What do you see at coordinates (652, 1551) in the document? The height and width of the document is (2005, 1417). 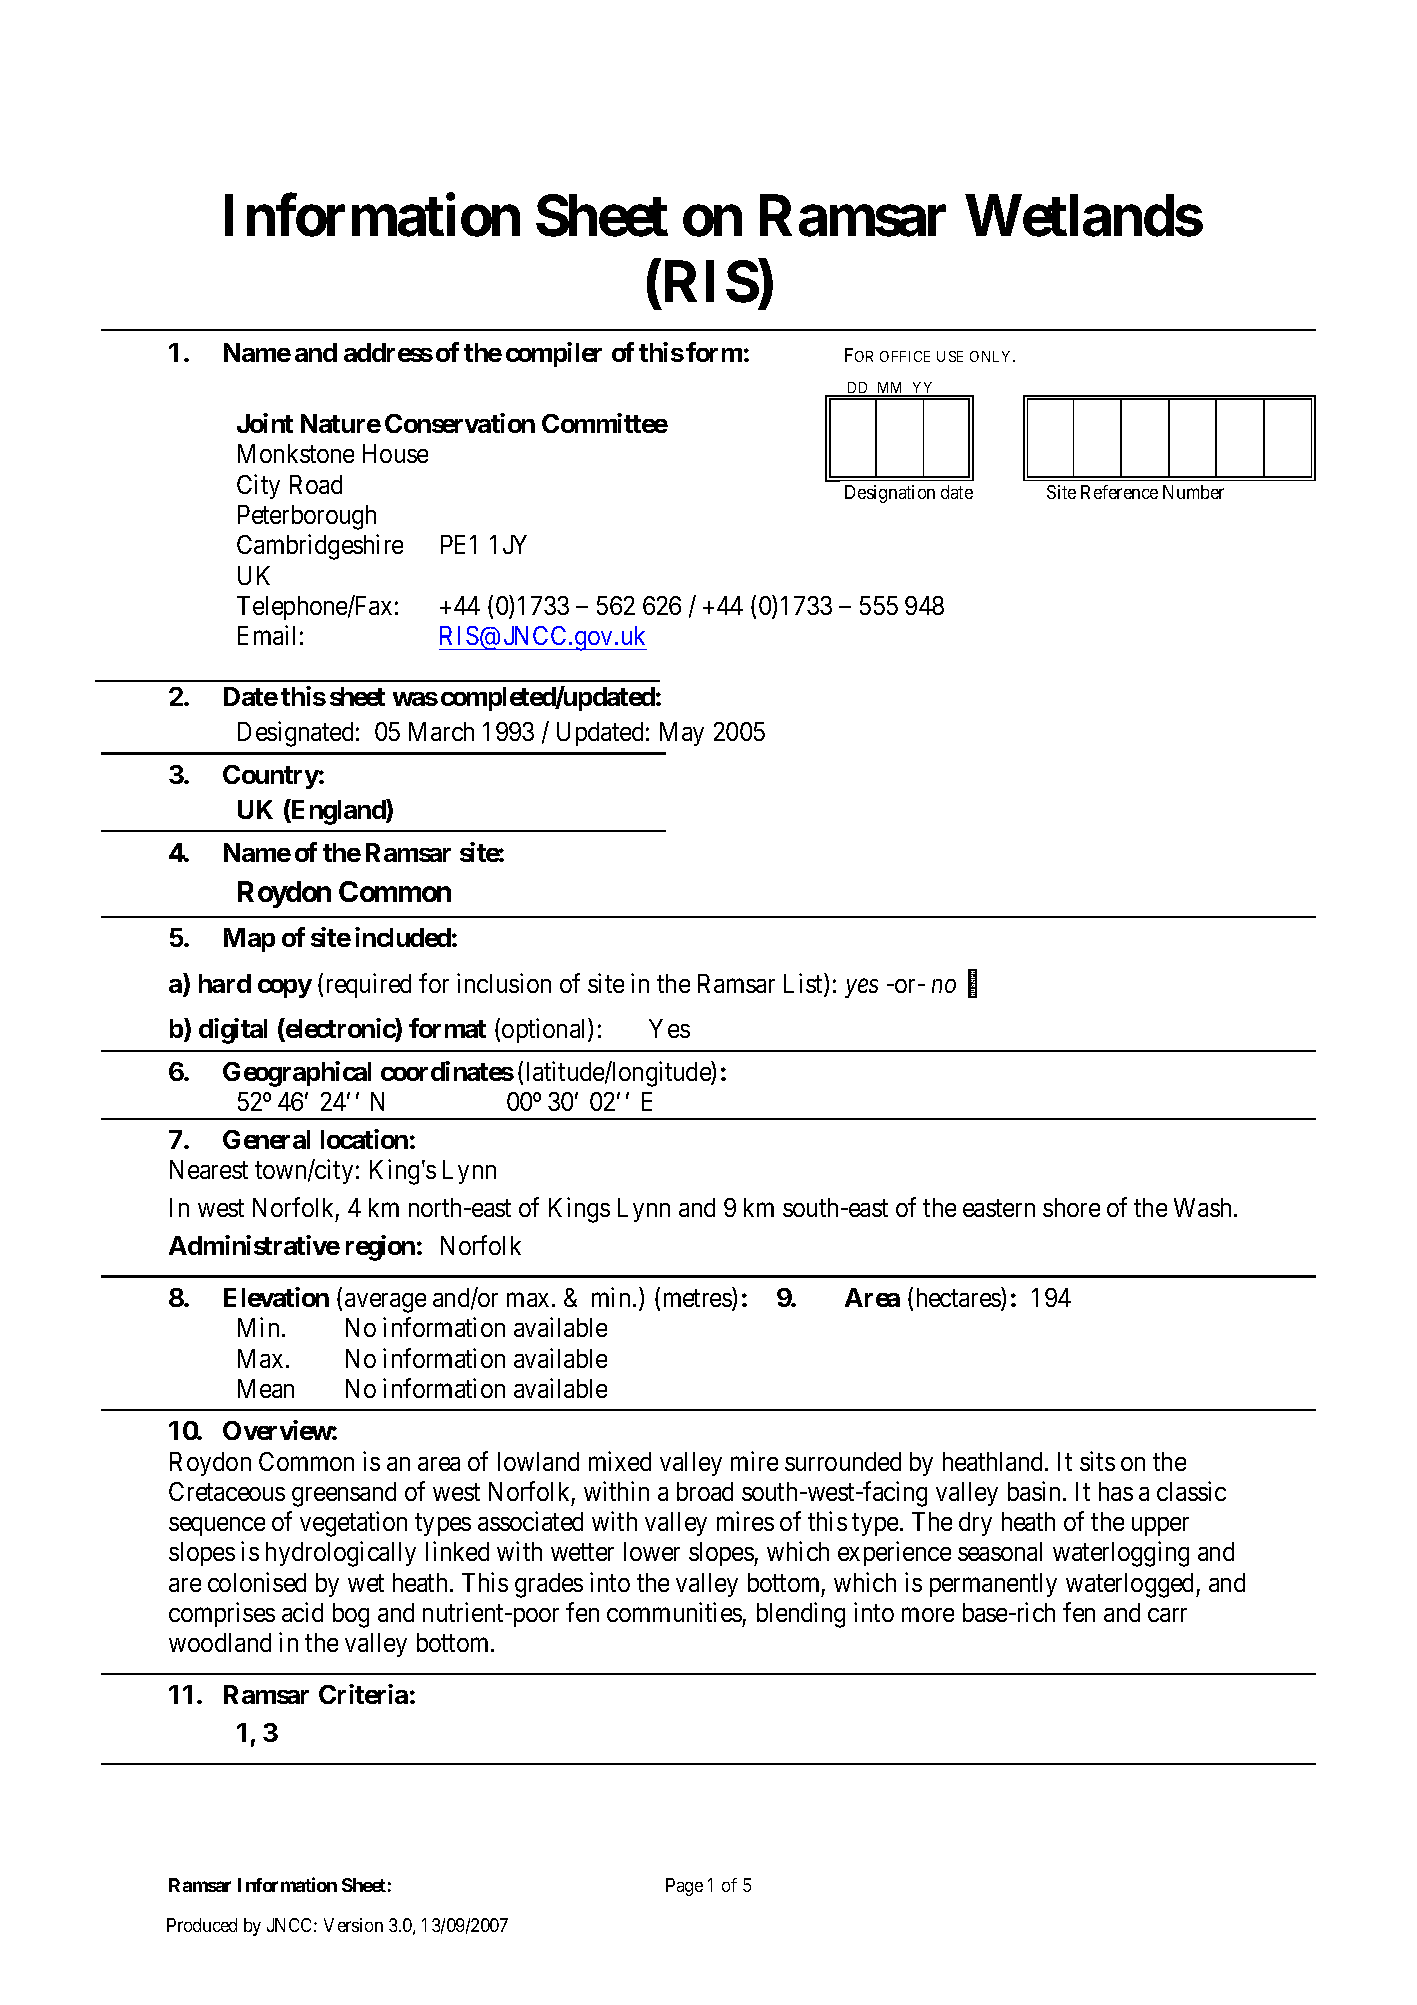 I see `lower` at bounding box center [652, 1551].
